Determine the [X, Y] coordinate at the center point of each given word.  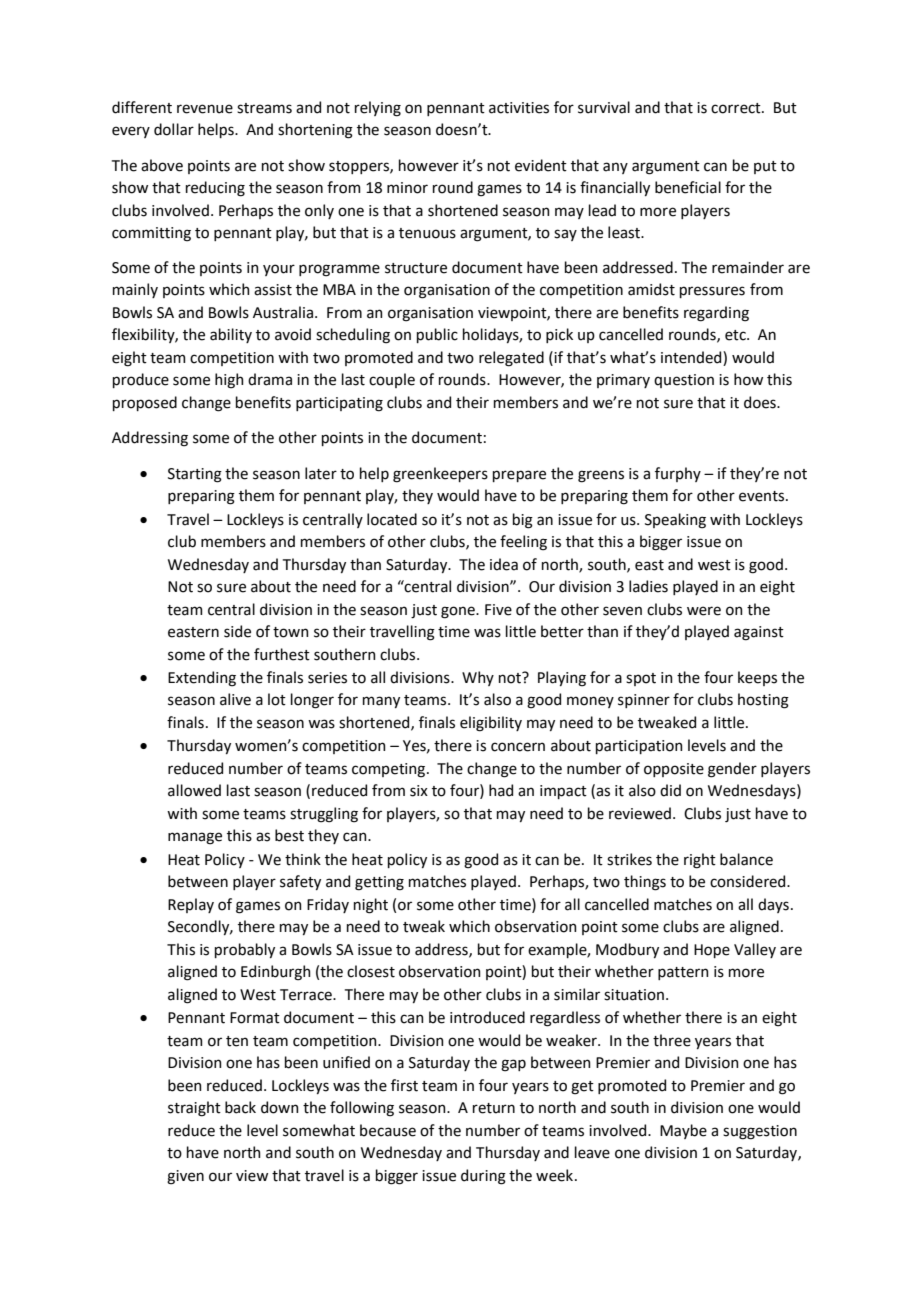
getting [379, 883]
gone [459, 612]
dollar [174, 129]
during [483, 1177]
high [229, 381]
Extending [202, 679]
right [700, 861]
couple [392, 380]
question [684, 381]
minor [407, 188]
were [704, 611]
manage [195, 838]
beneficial [688, 187]
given [185, 1177]
